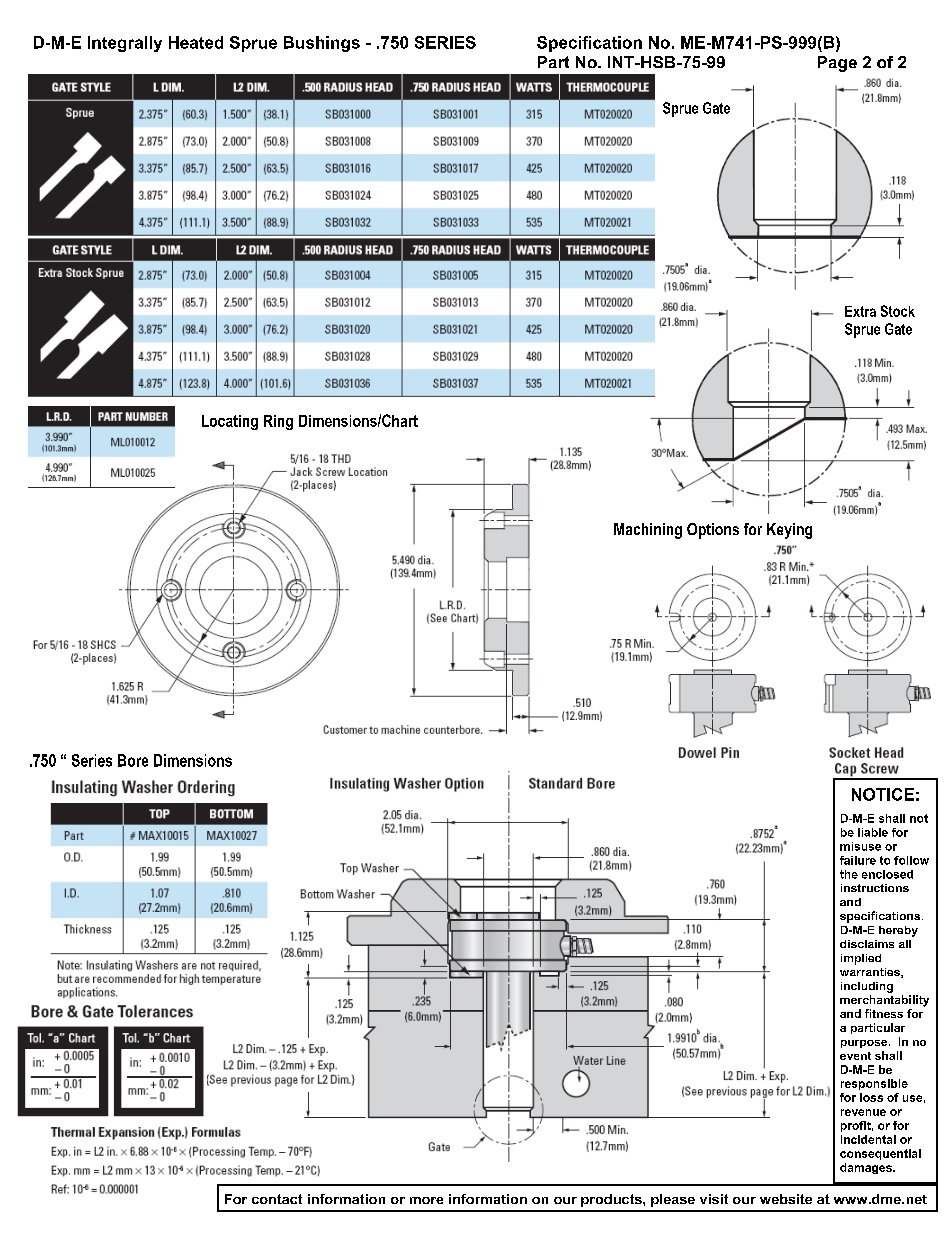  I want to click on Page, so click(837, 64).
